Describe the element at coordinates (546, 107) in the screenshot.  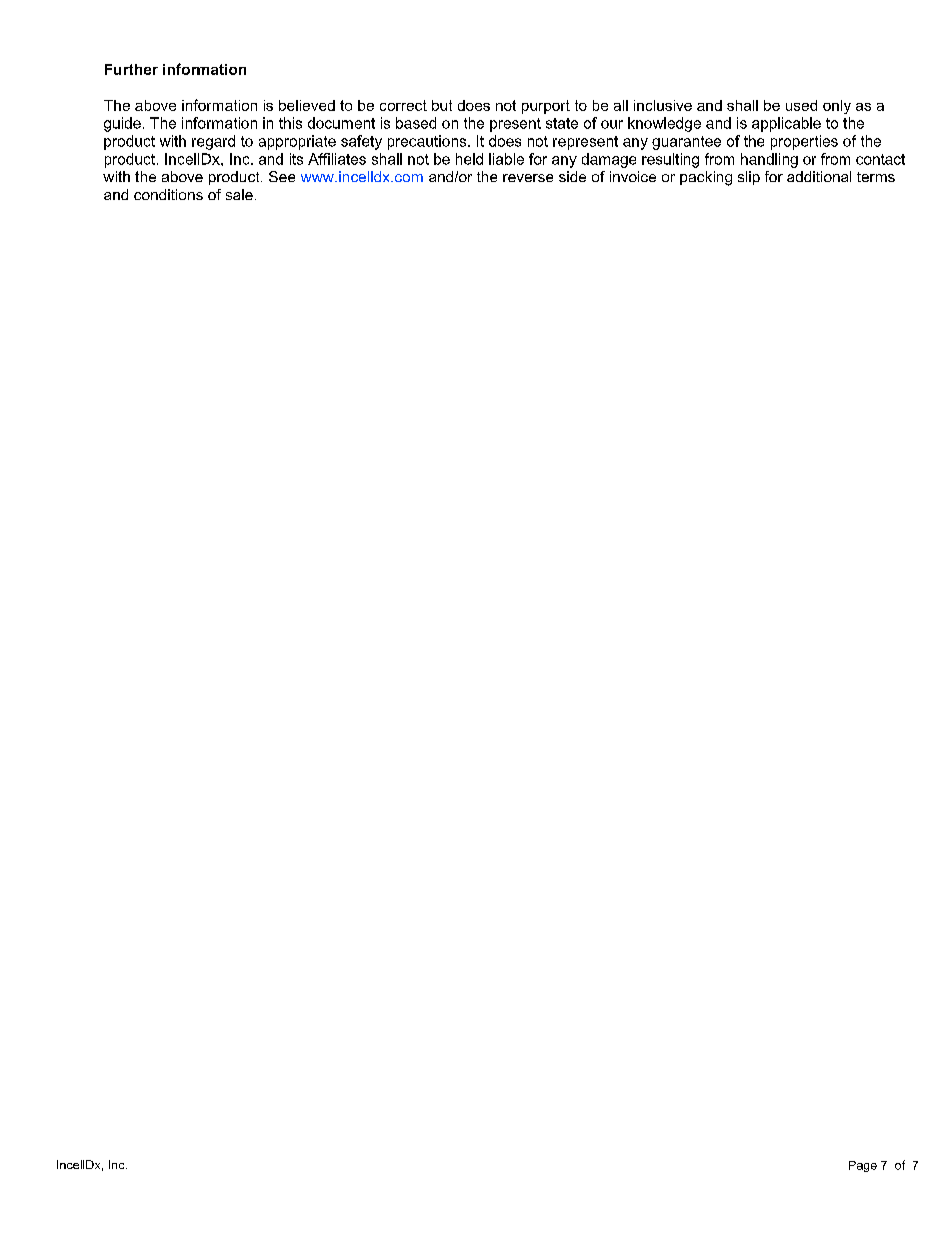
I see `purport` at that location.
